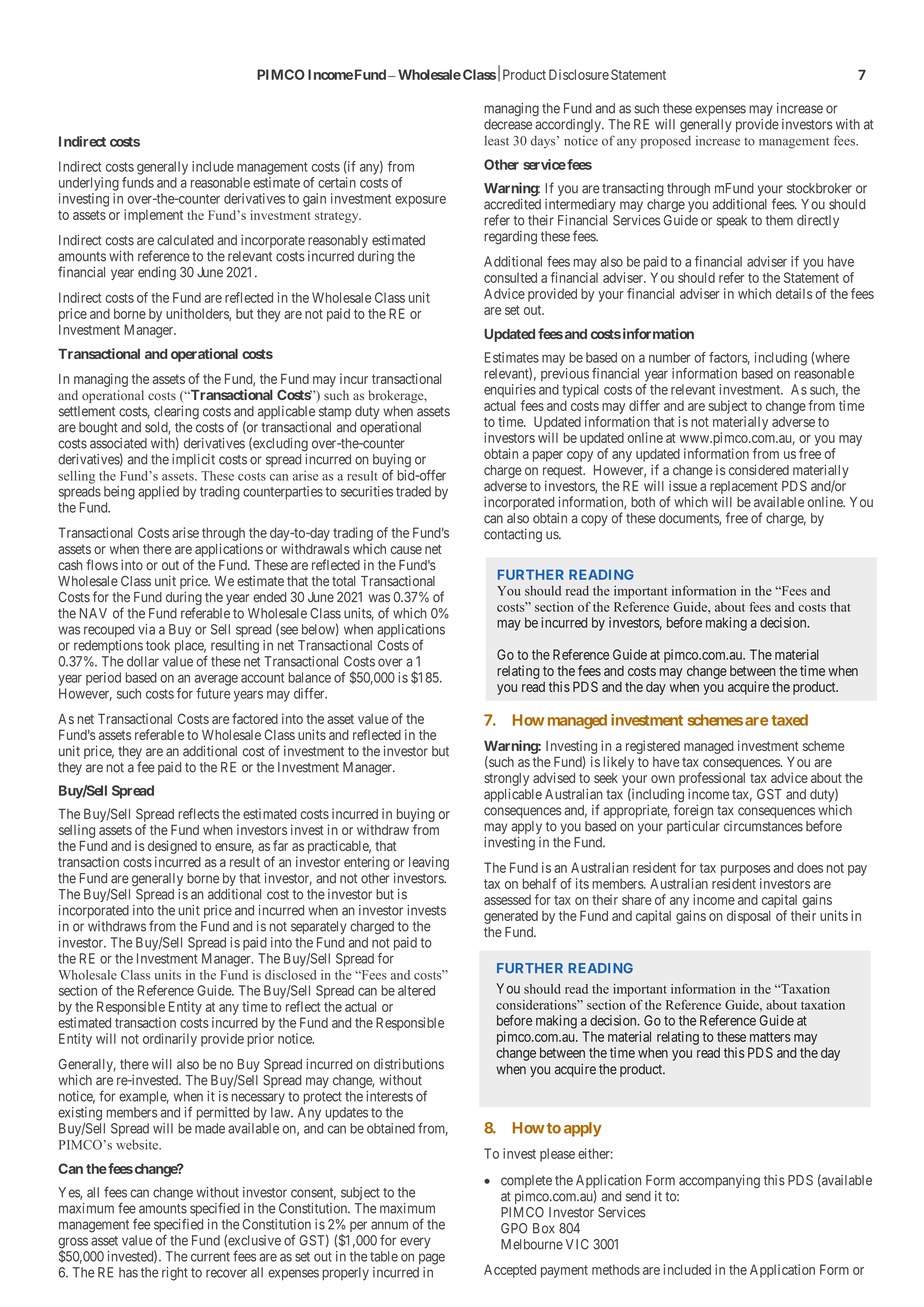 The image size is (924, 1307). Describe the element at coordinates (759, 470) in the document. I see `considered` at that location.
